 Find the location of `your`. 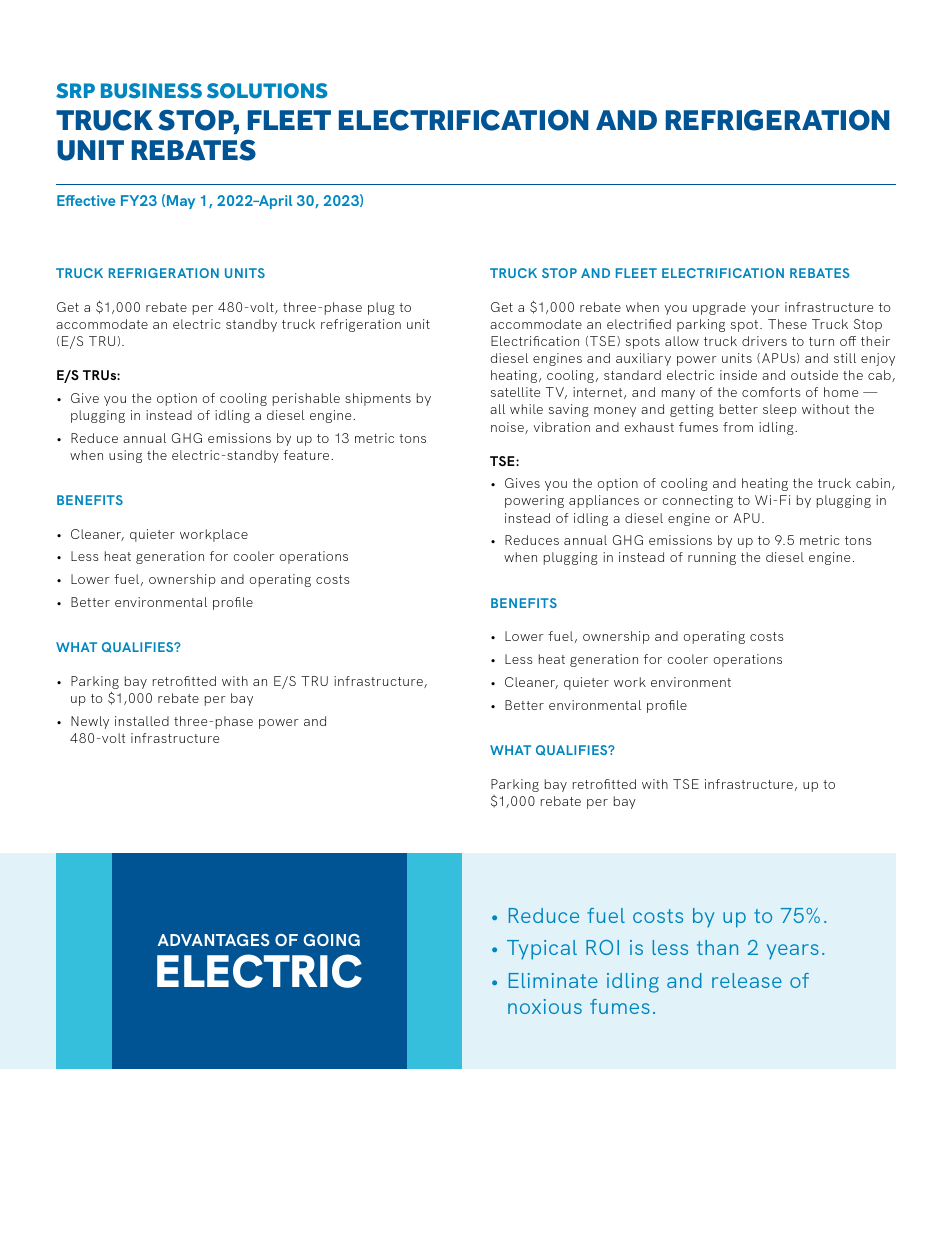

your is located at coordinates (765, 310).
